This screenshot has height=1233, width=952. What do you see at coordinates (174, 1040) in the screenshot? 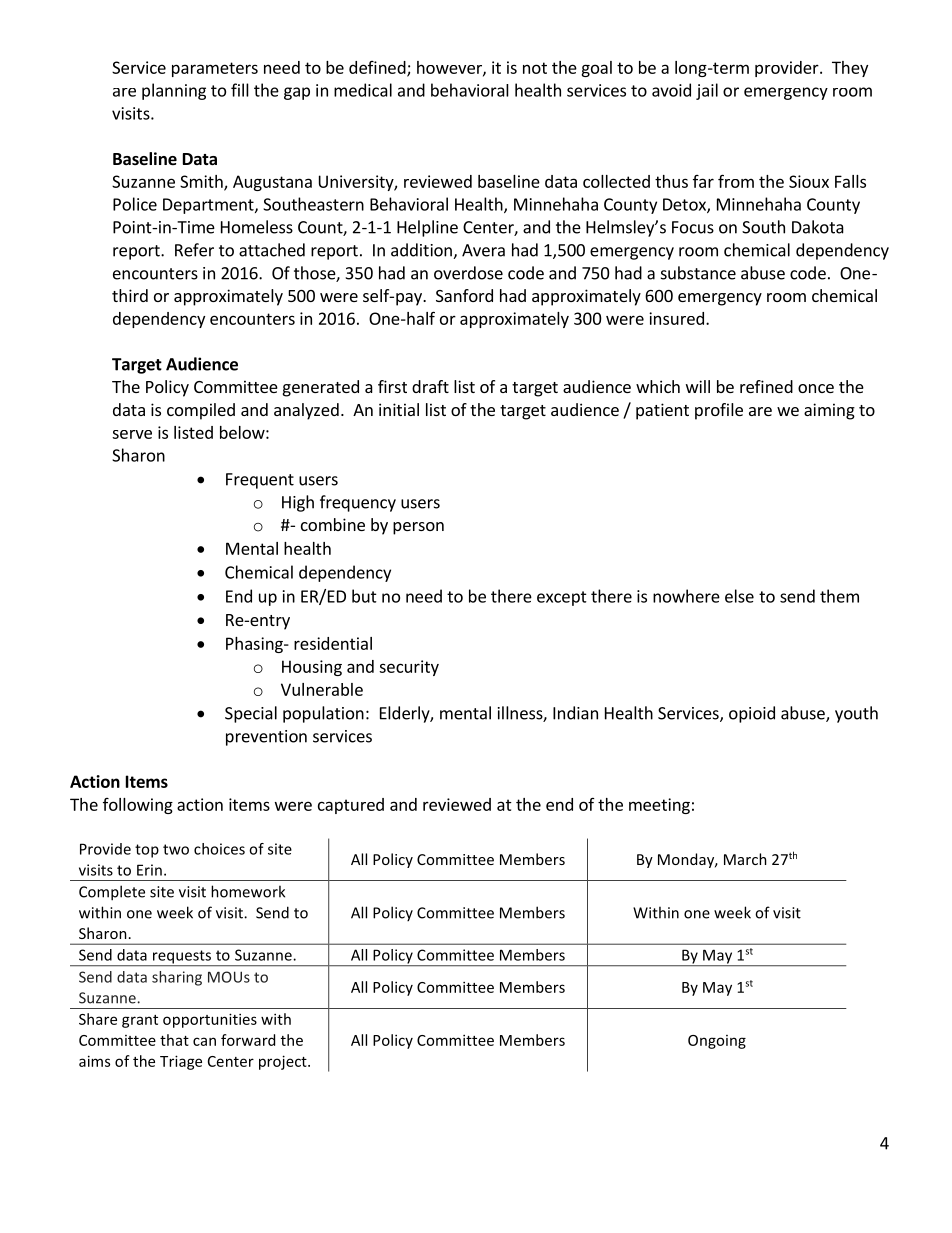
I see `that` at bounding box center [174, 1040].
